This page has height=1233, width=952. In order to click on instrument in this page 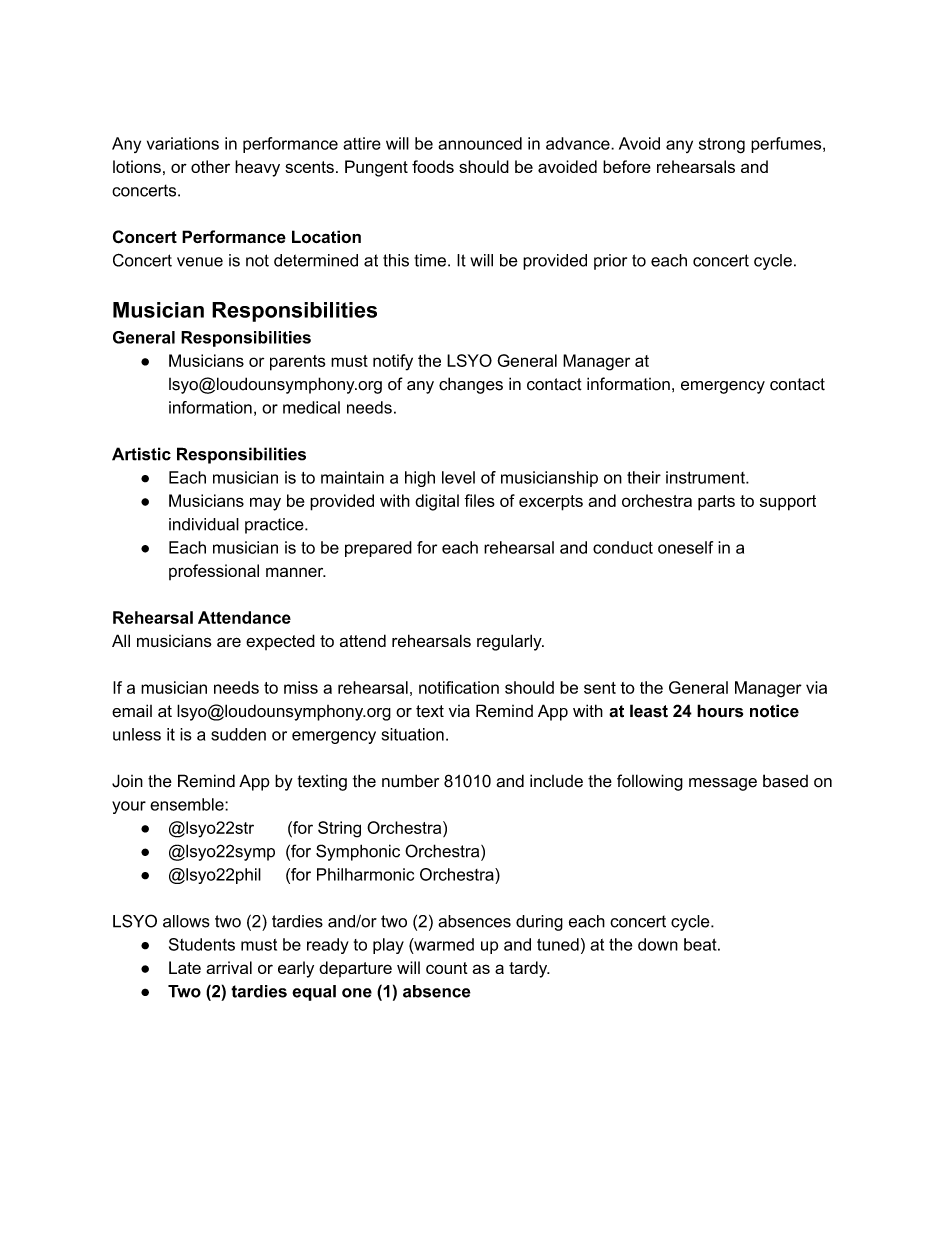, I will do `click(706, 477)`.
